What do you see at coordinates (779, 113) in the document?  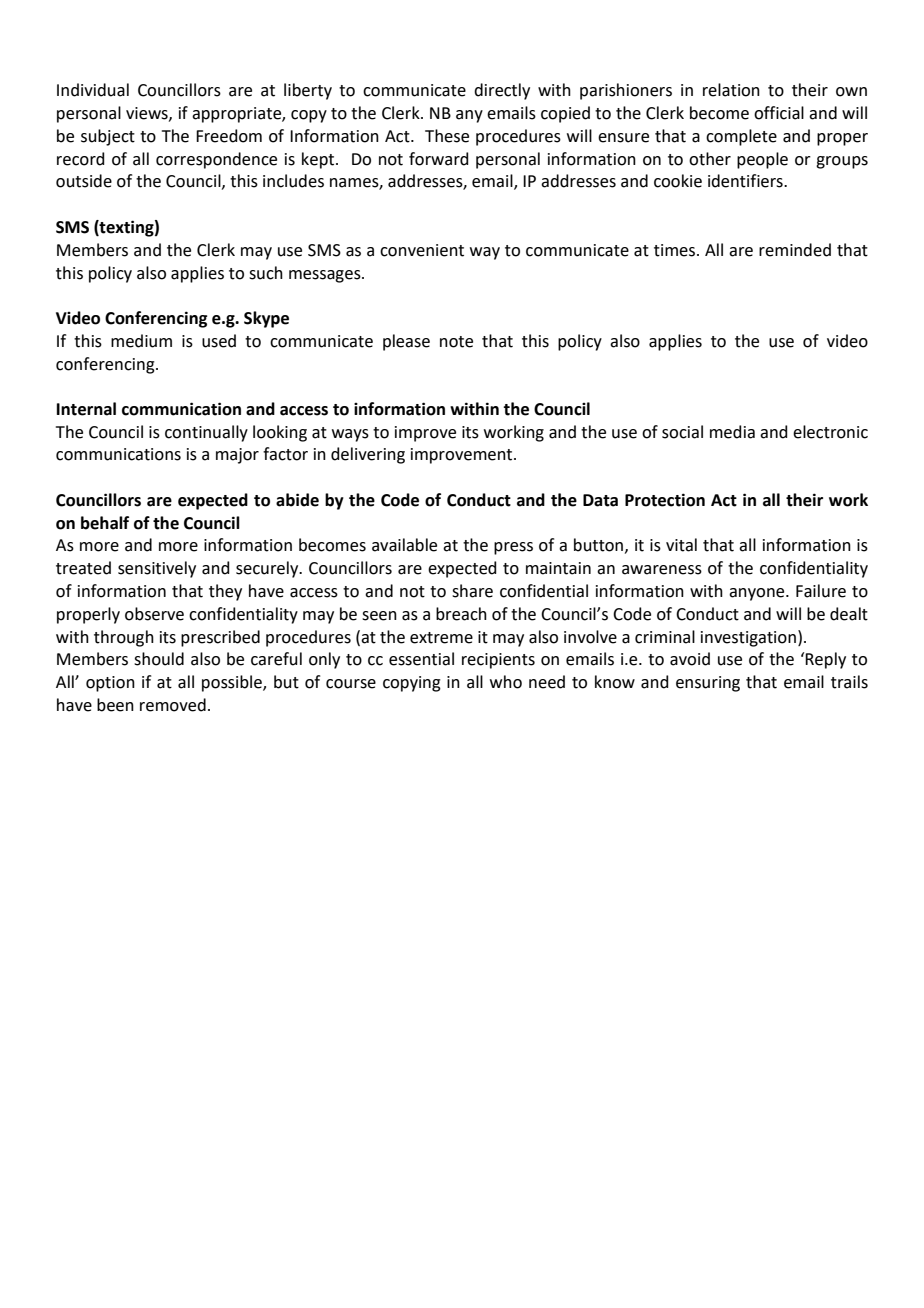 I see `official` at bounding box center [779, 113].
